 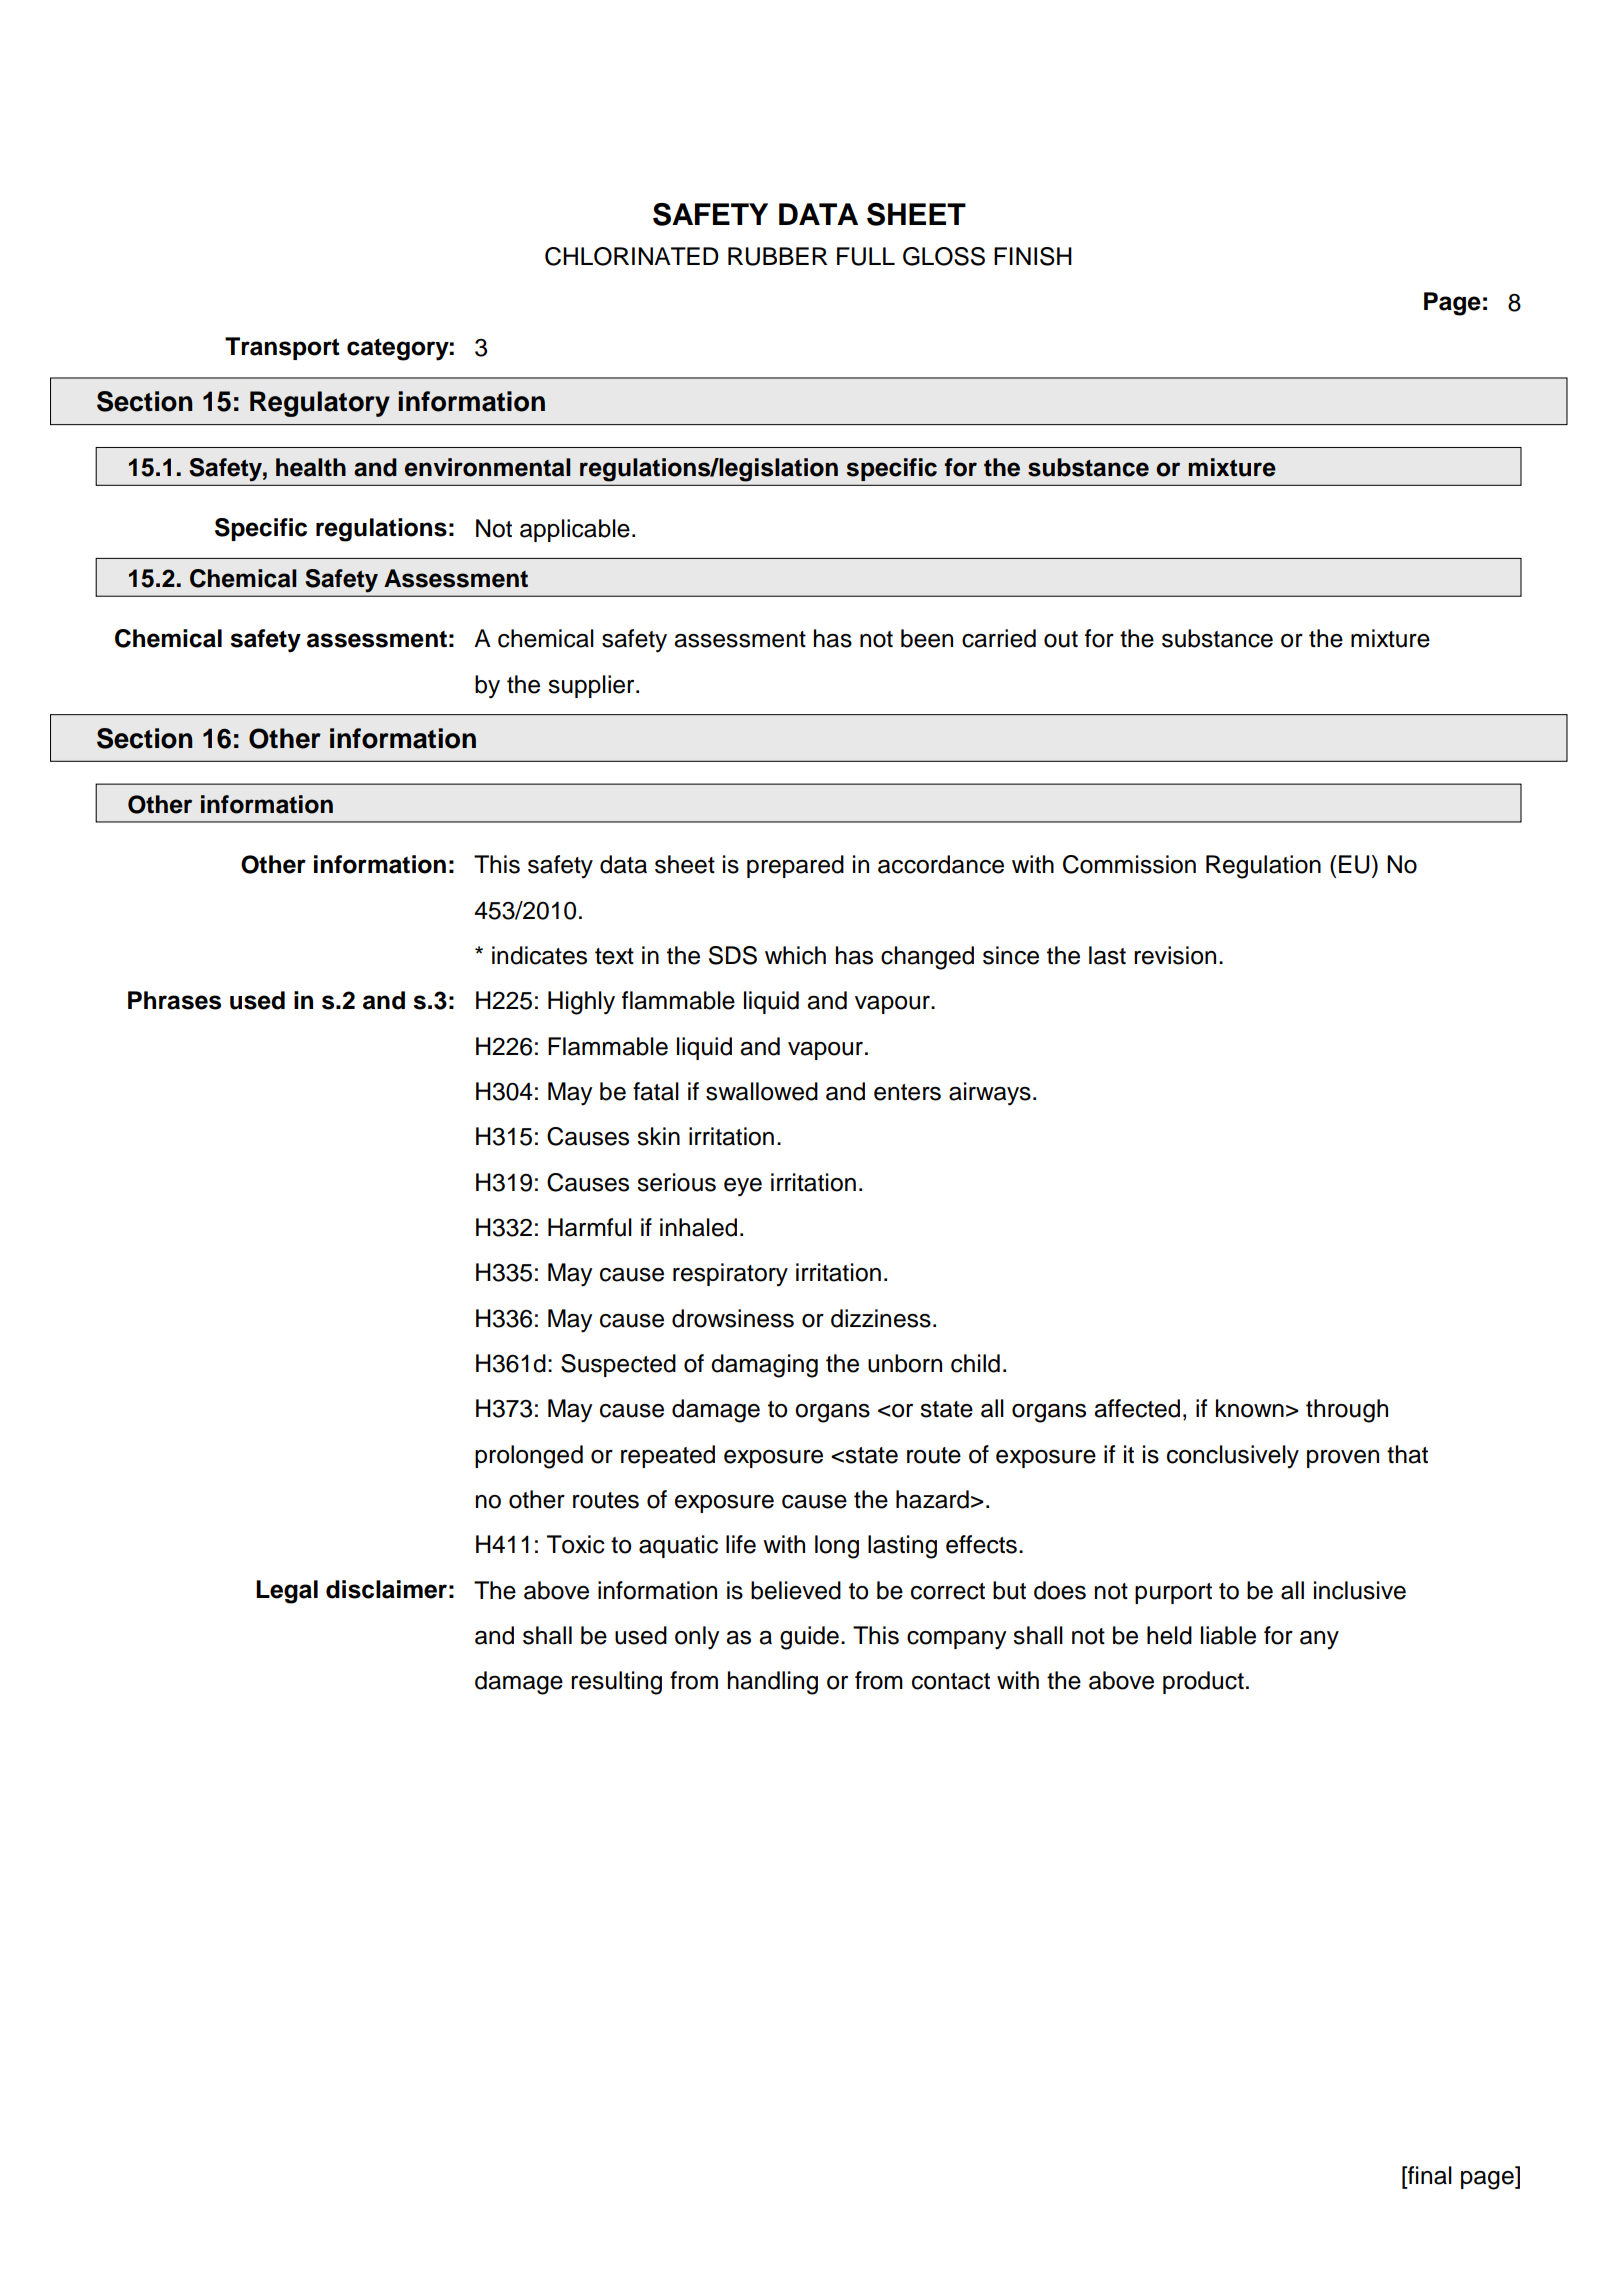 I want to click on FINISH, so click(x=1033, y=256).
